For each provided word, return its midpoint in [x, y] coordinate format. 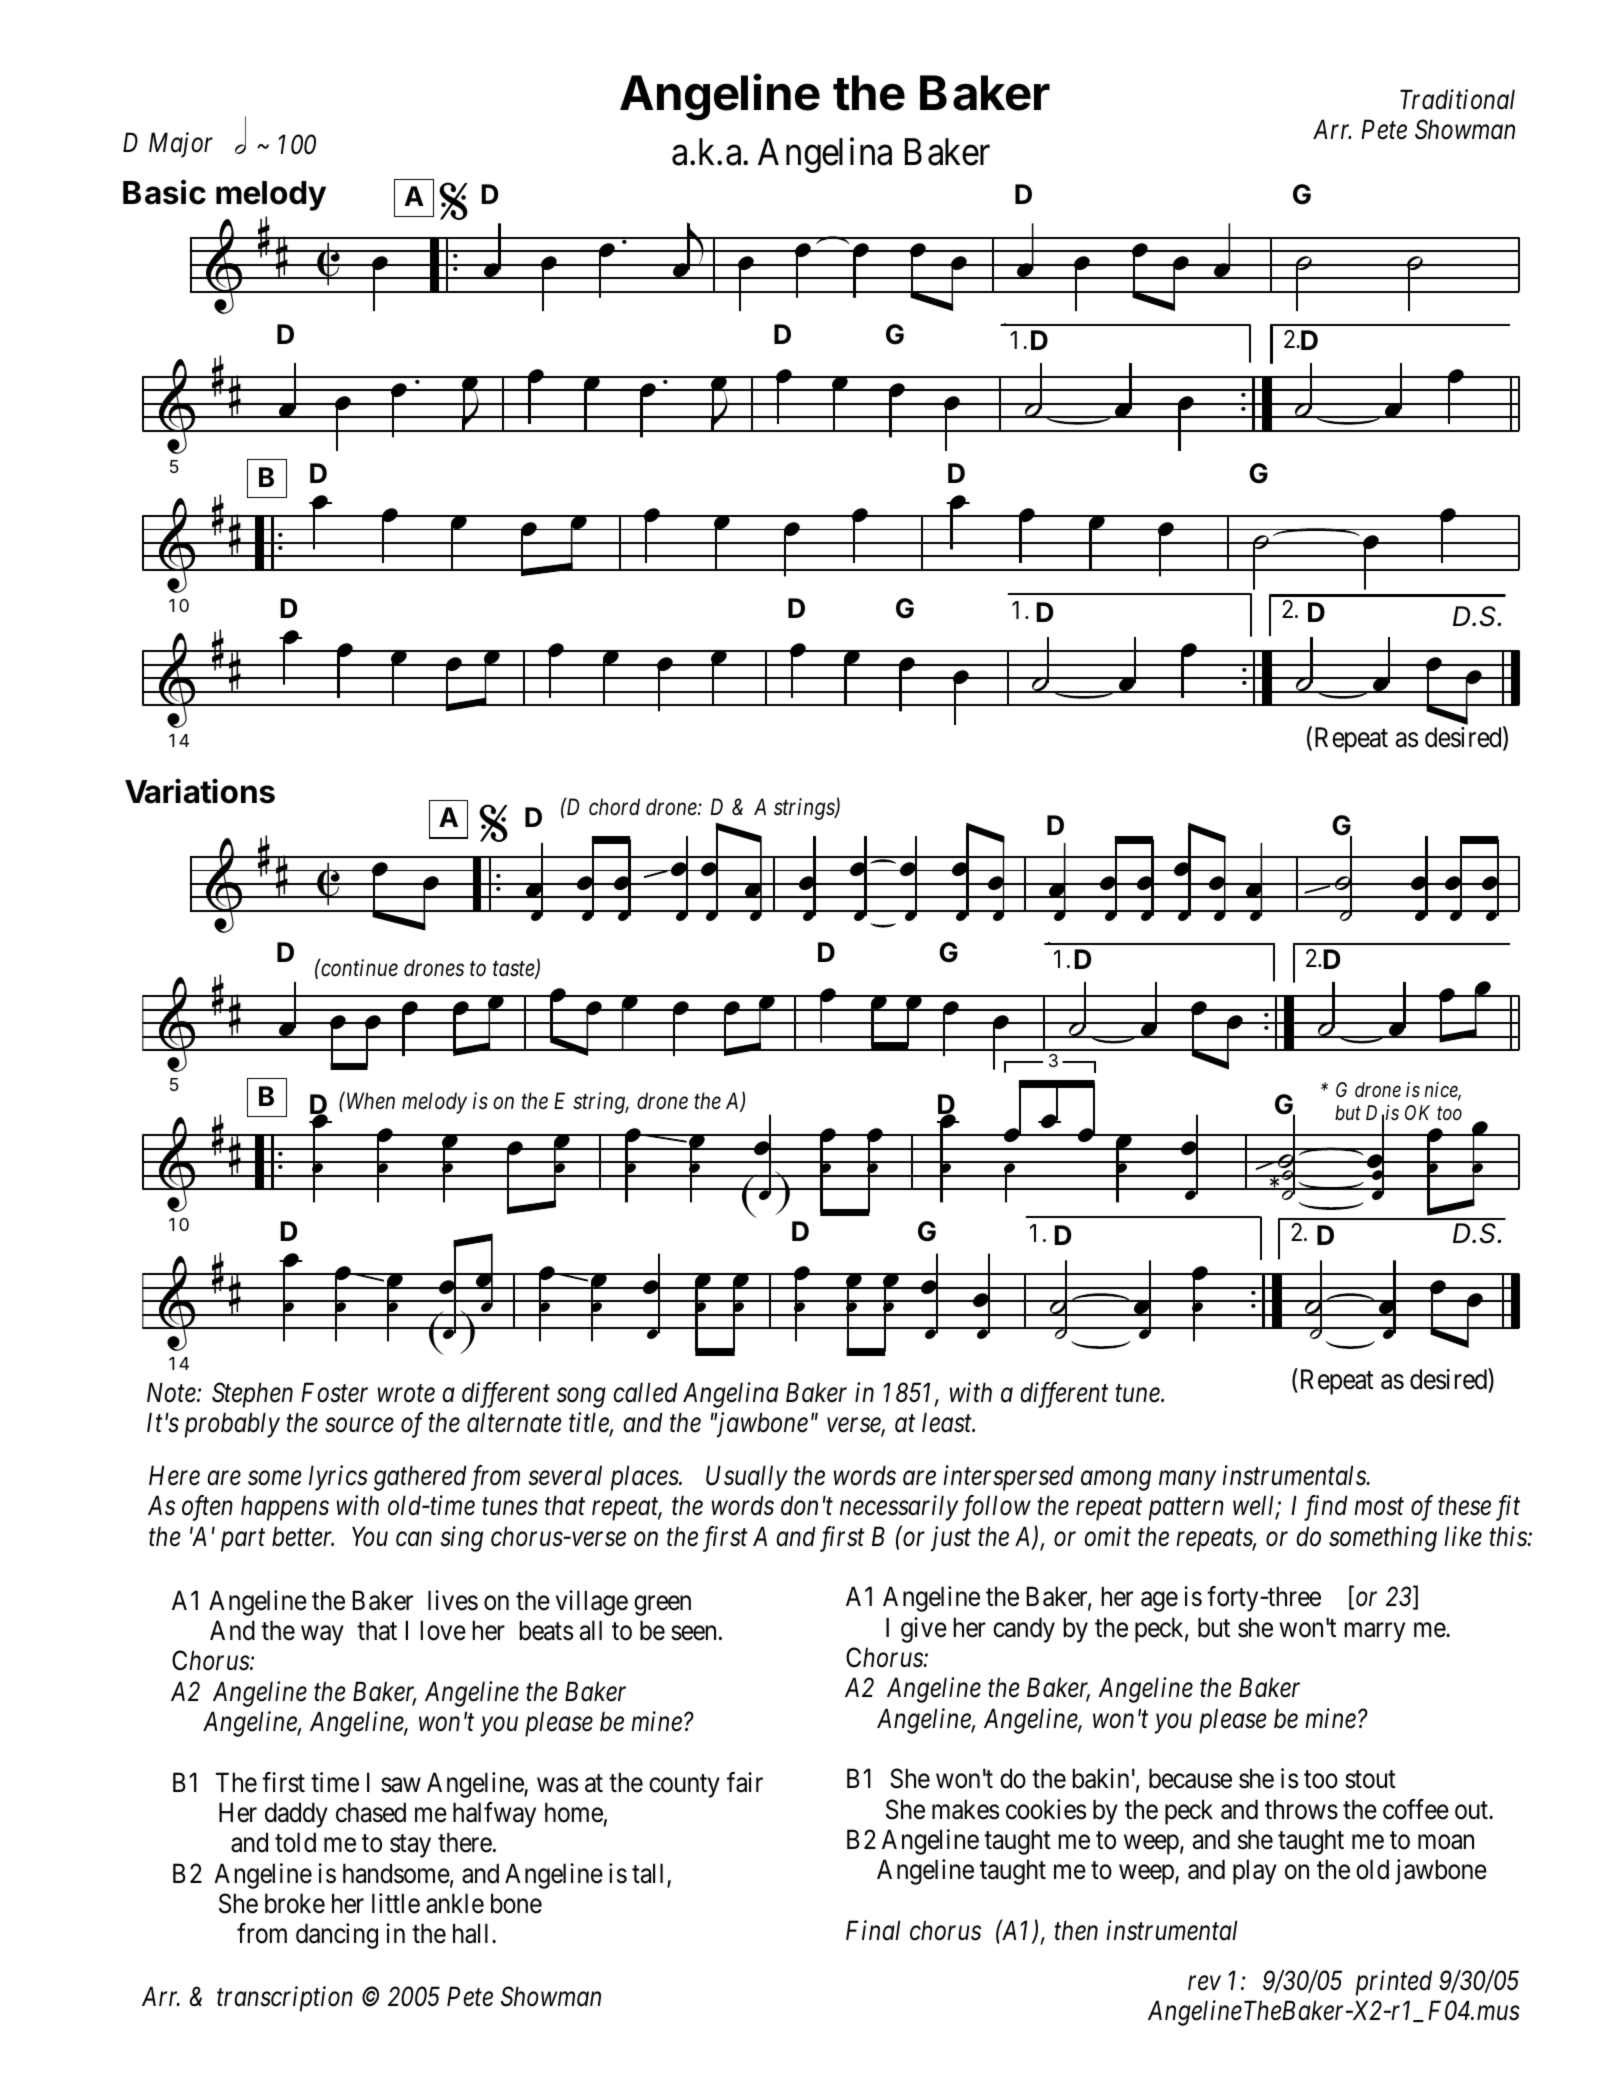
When [371, 1101]
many [1187, 1481]
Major [181, 145]
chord [614, 807]
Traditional [1457, 99]
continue [358, 968]
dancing [337, 1936]
